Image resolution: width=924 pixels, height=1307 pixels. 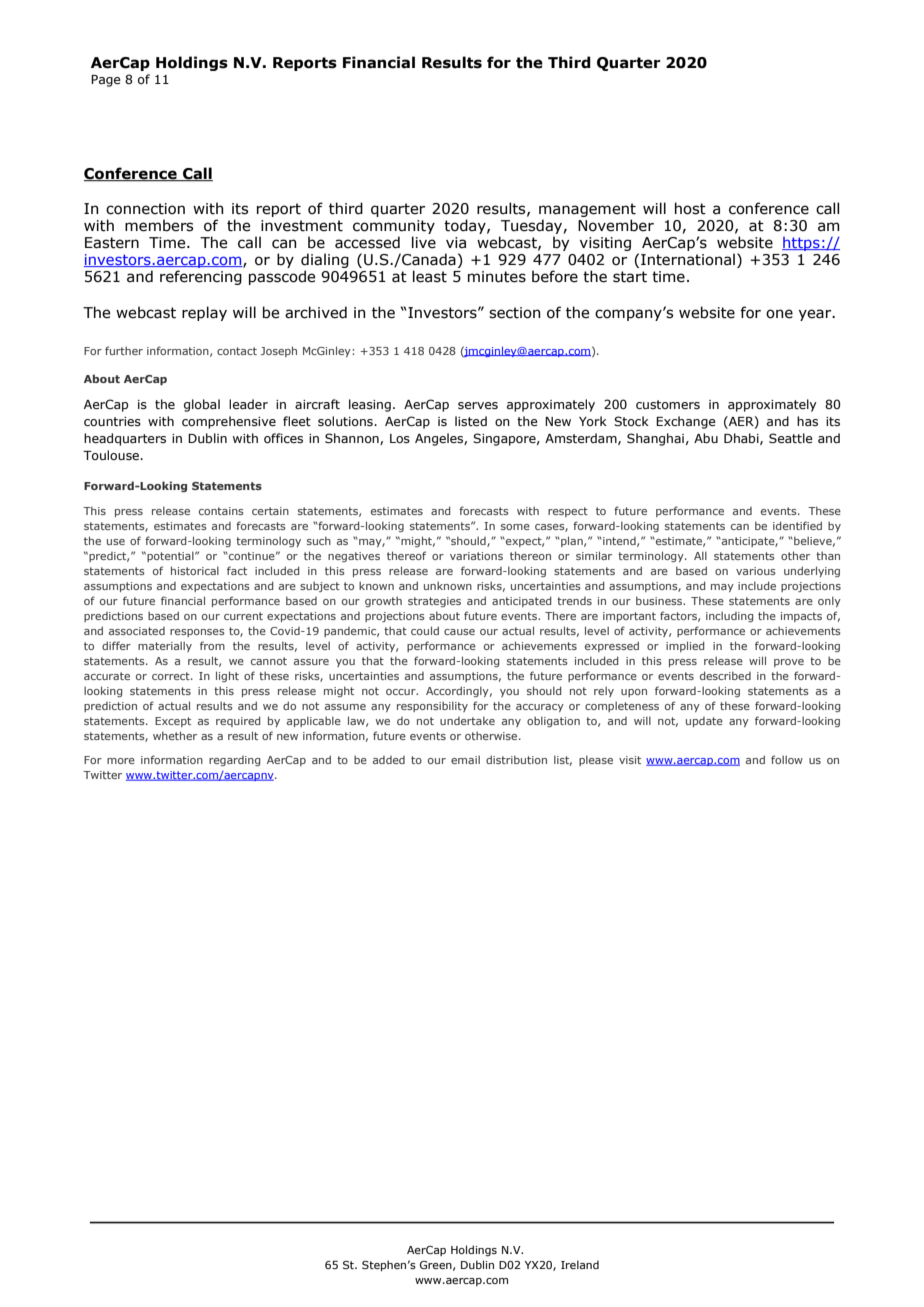 What do you see at coordinates (478, 405) in the document?
I see `serves` at bounding box center [478, 405].
